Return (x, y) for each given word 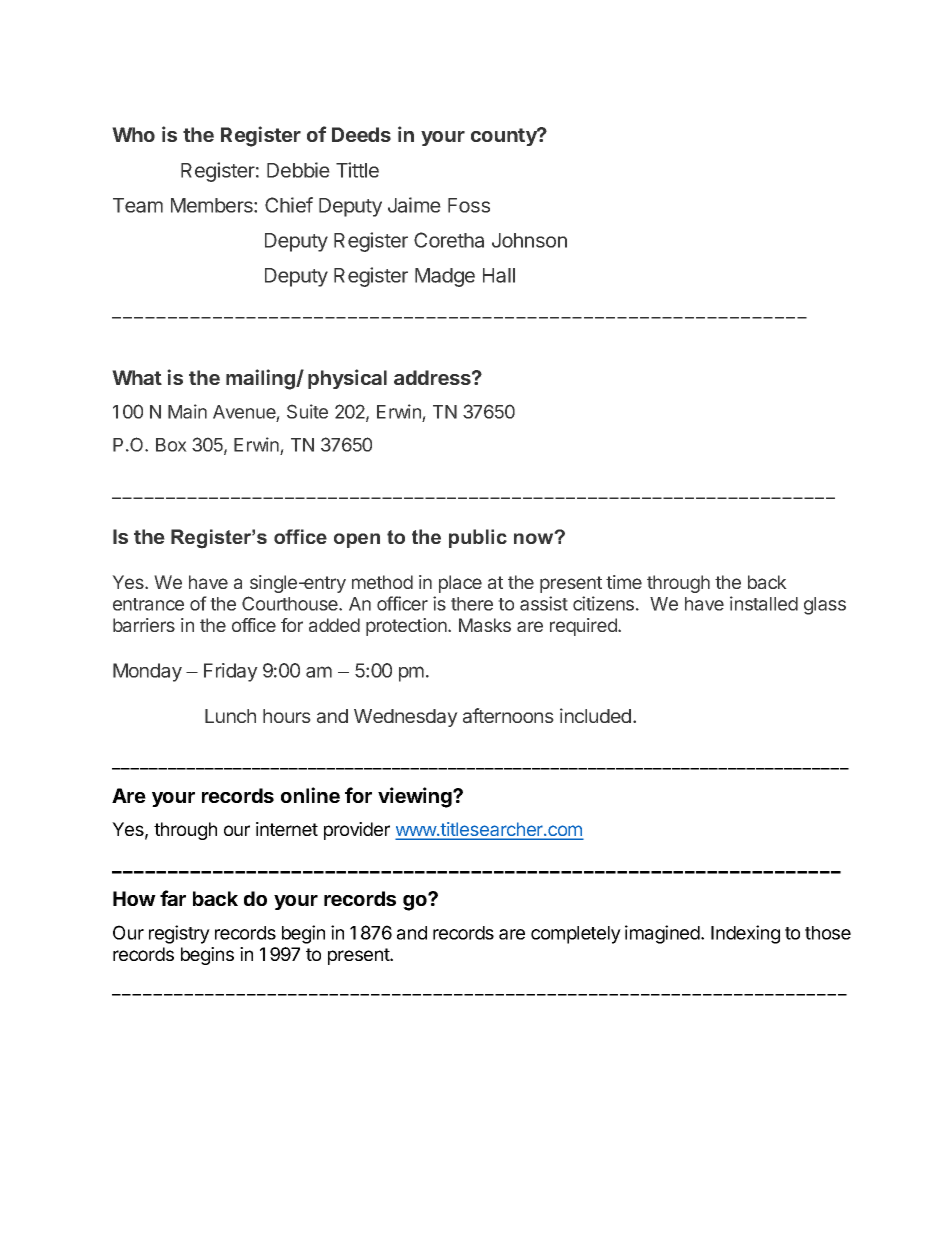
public (478, 538)
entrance (148, 604)
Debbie (298, 170)
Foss (469, 205)
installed (764, 603)
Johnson (529, 240)
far (173, 898)
